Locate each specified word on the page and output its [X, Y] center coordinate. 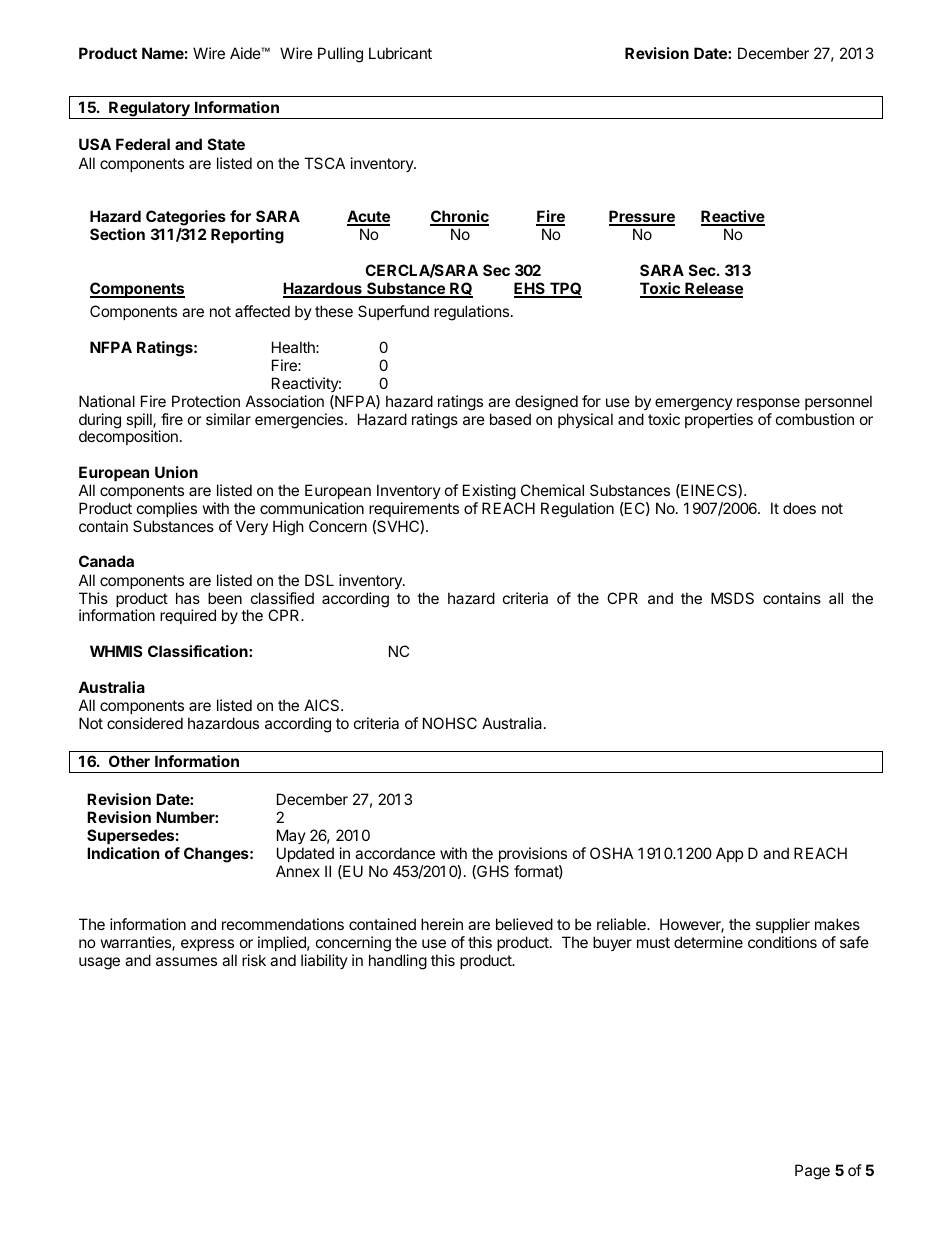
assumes [186, 961]
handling [398, 962]
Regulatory [149, 110]
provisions [533, 854]
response [768, 404]
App [729, 854]
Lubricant [400, 53]
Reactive [733, 217]
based [510, 419]
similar [228, 419]
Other [129, 761]
